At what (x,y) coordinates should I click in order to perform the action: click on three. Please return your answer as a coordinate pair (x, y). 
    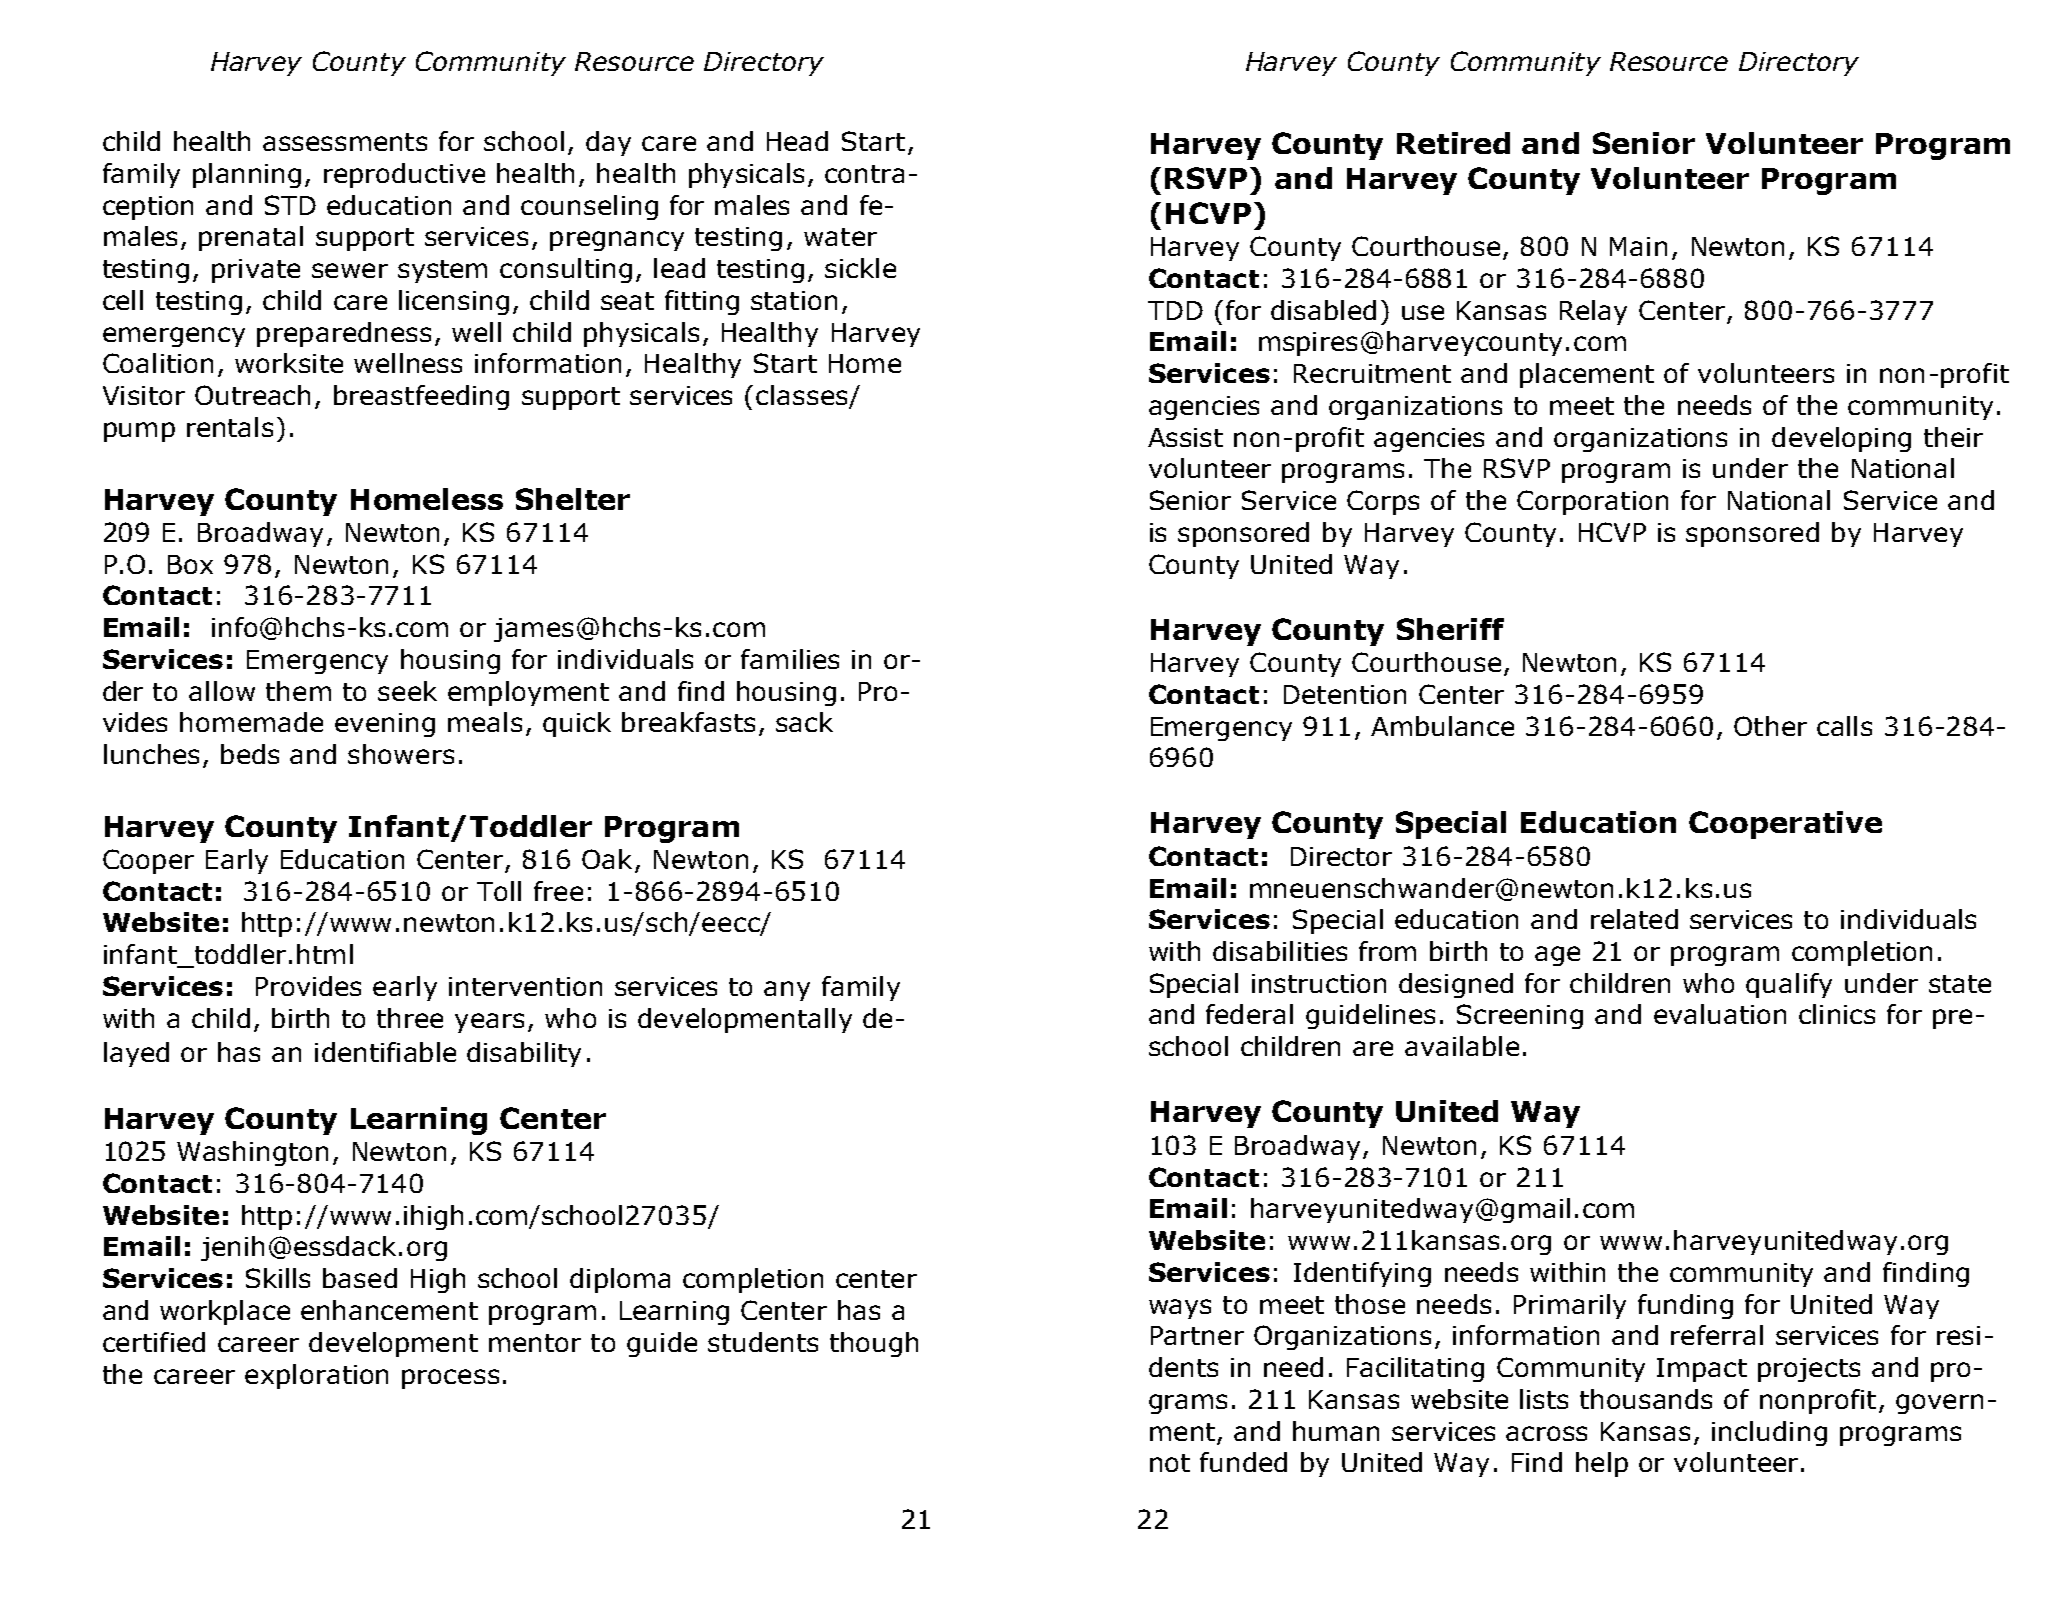
    Looking at the image, I should click on (410, 1018).
